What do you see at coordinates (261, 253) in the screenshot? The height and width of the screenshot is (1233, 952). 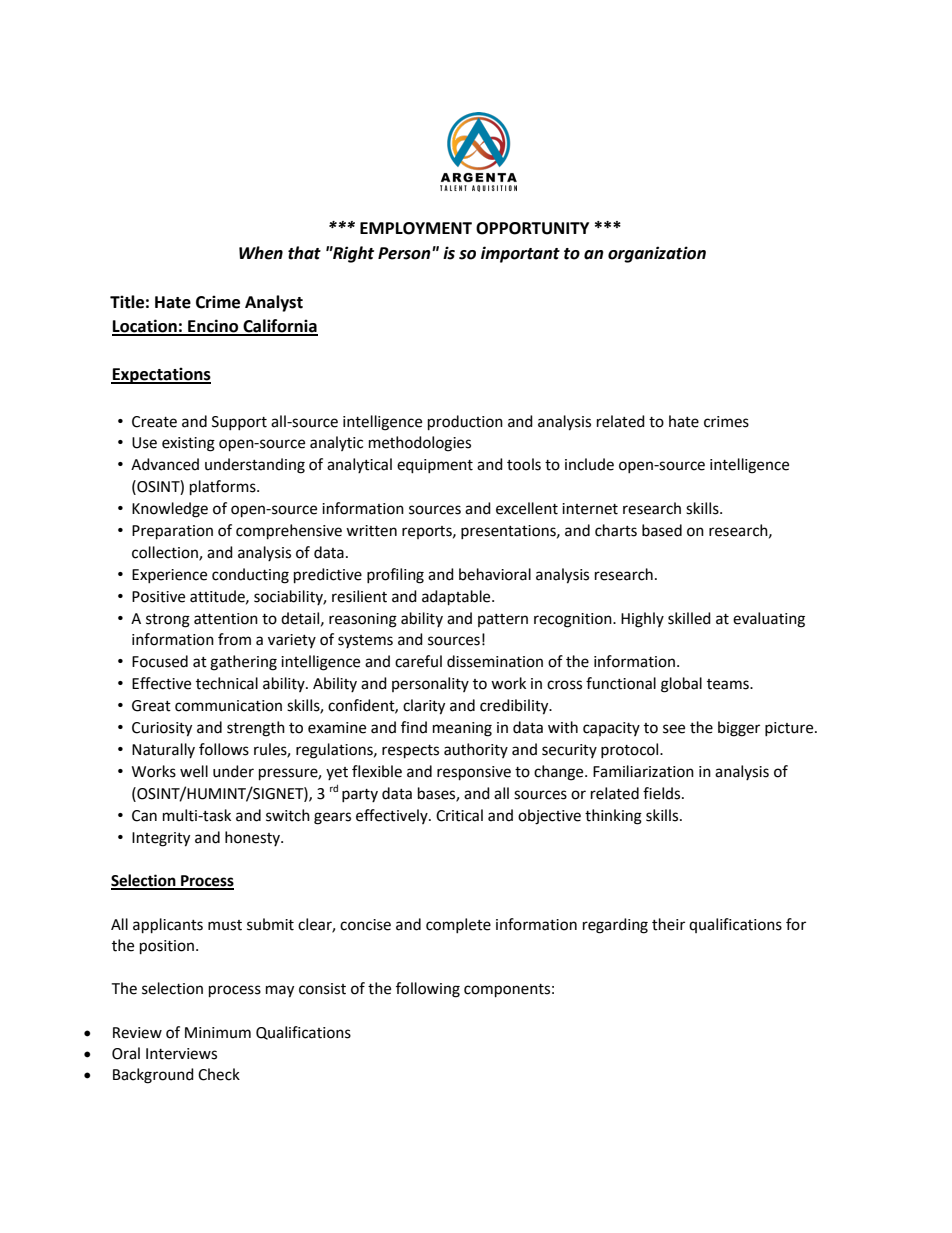 I see `When` at bounding box center [261, 253].
